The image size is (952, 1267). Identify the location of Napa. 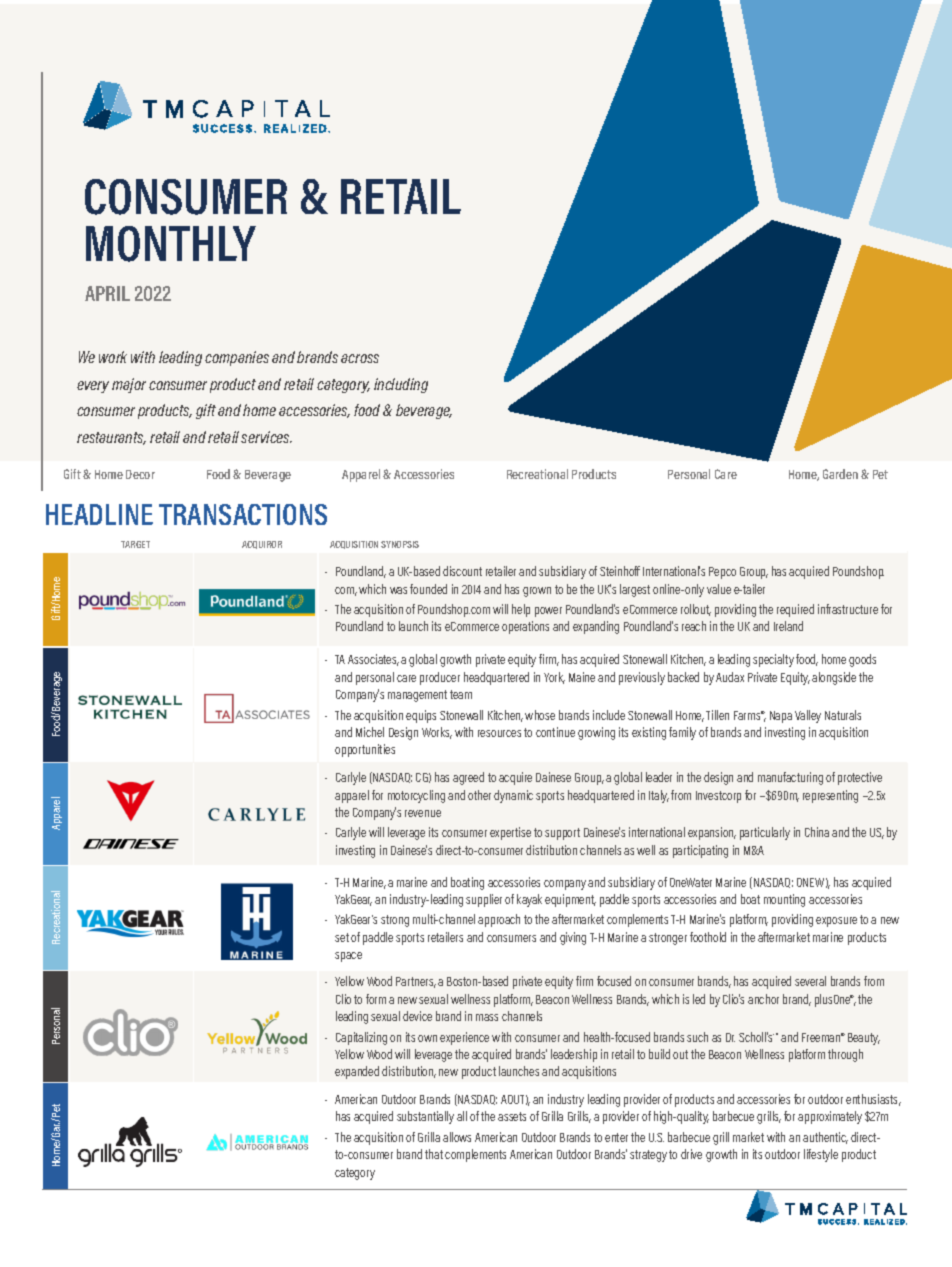
(781, 717).
